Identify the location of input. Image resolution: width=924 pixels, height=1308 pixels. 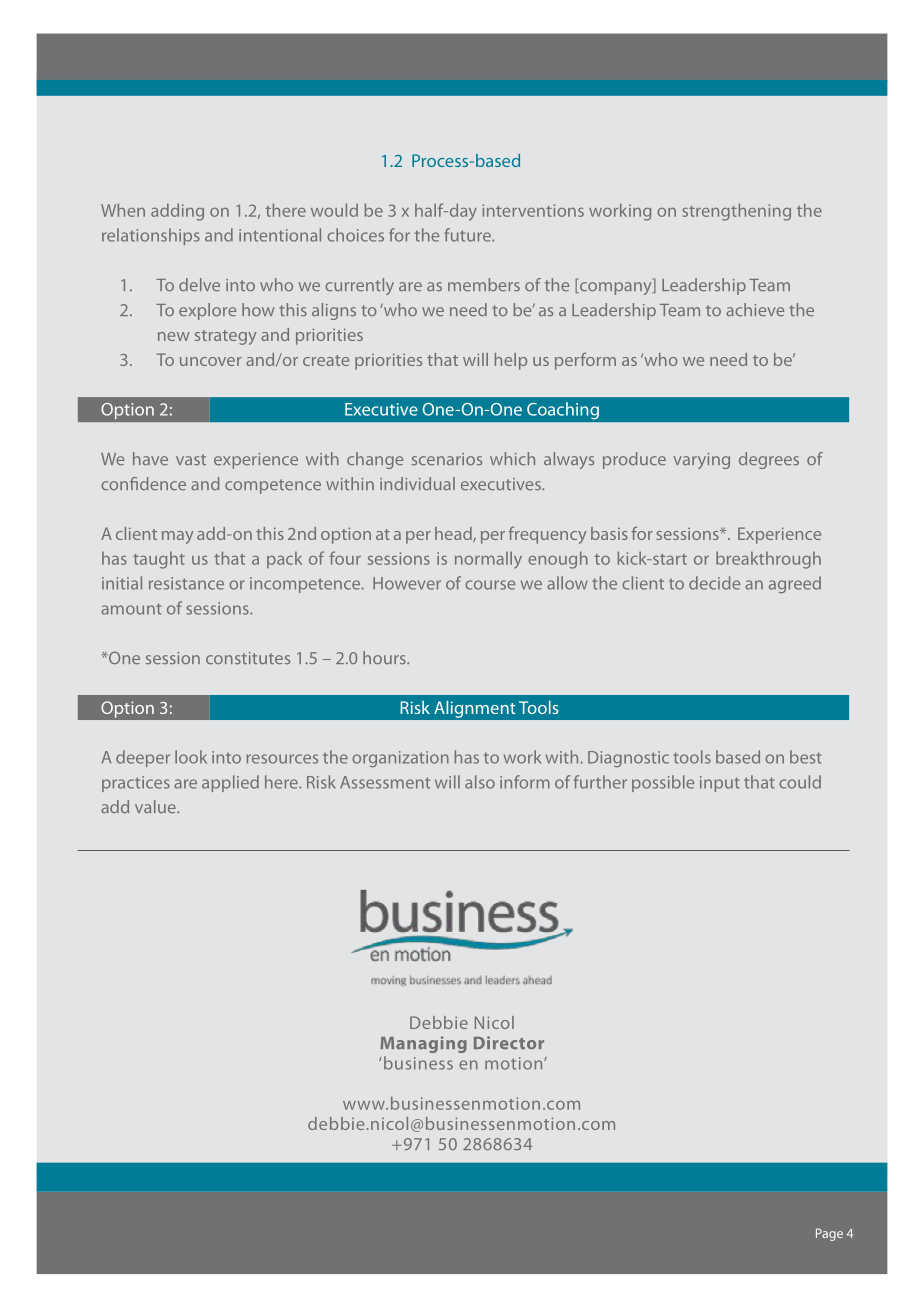
(720, 784).
